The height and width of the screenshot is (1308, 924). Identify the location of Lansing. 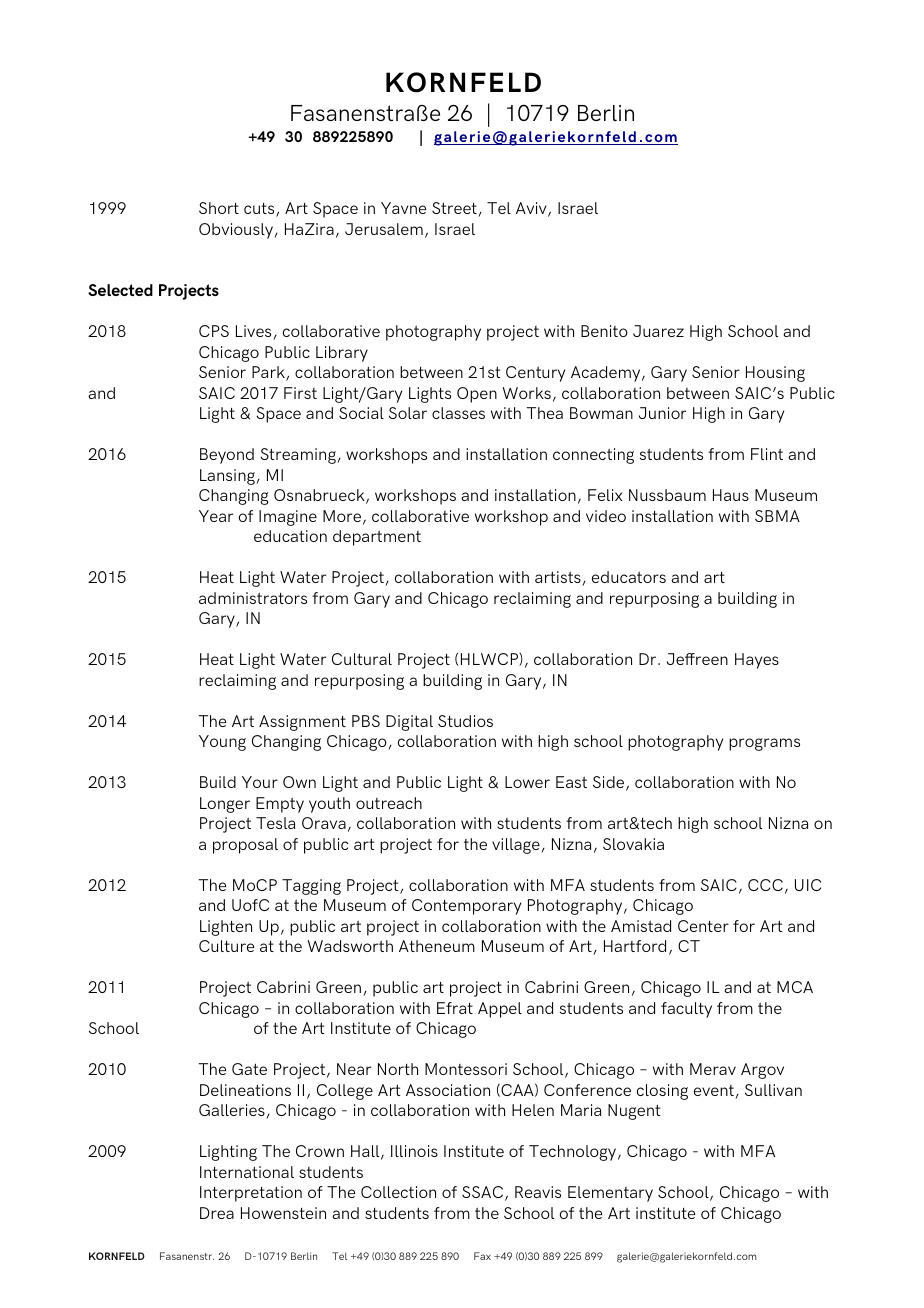
(228, 477).
